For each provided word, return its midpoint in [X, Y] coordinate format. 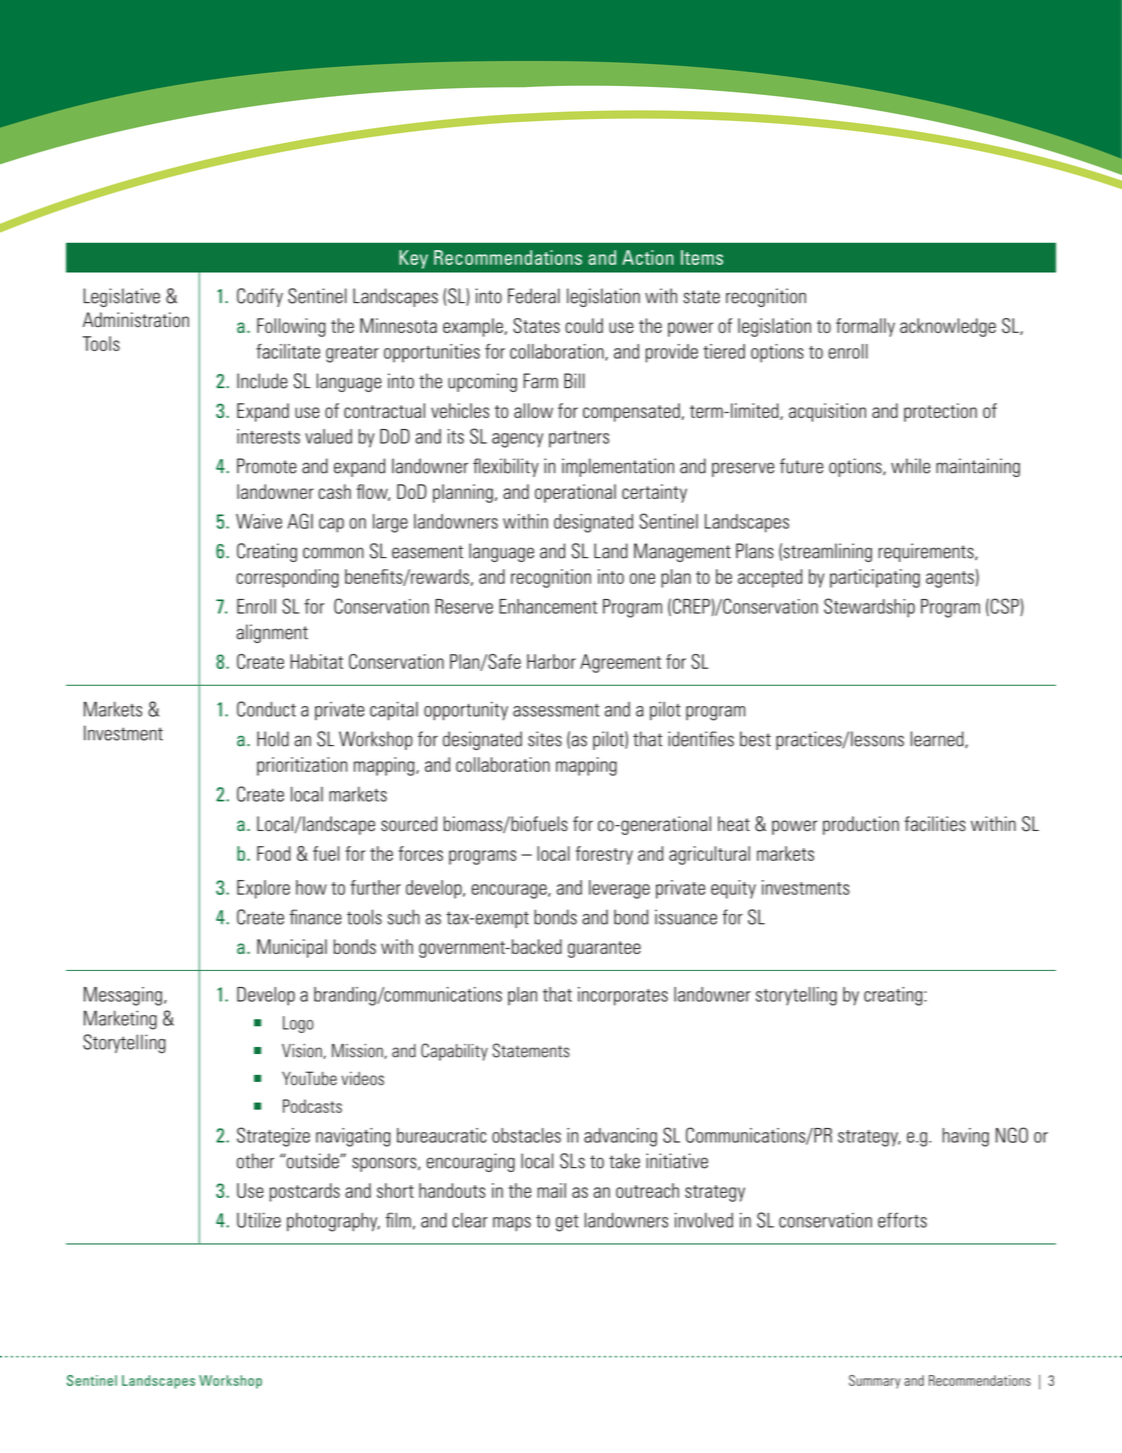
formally [865, 327]
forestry [604, 855]
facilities [935, 824]
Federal [534, 296]
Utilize [259, 1220]
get [567, 1223]
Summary [875, 1382]
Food [274, 853]
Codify [260, 297]
